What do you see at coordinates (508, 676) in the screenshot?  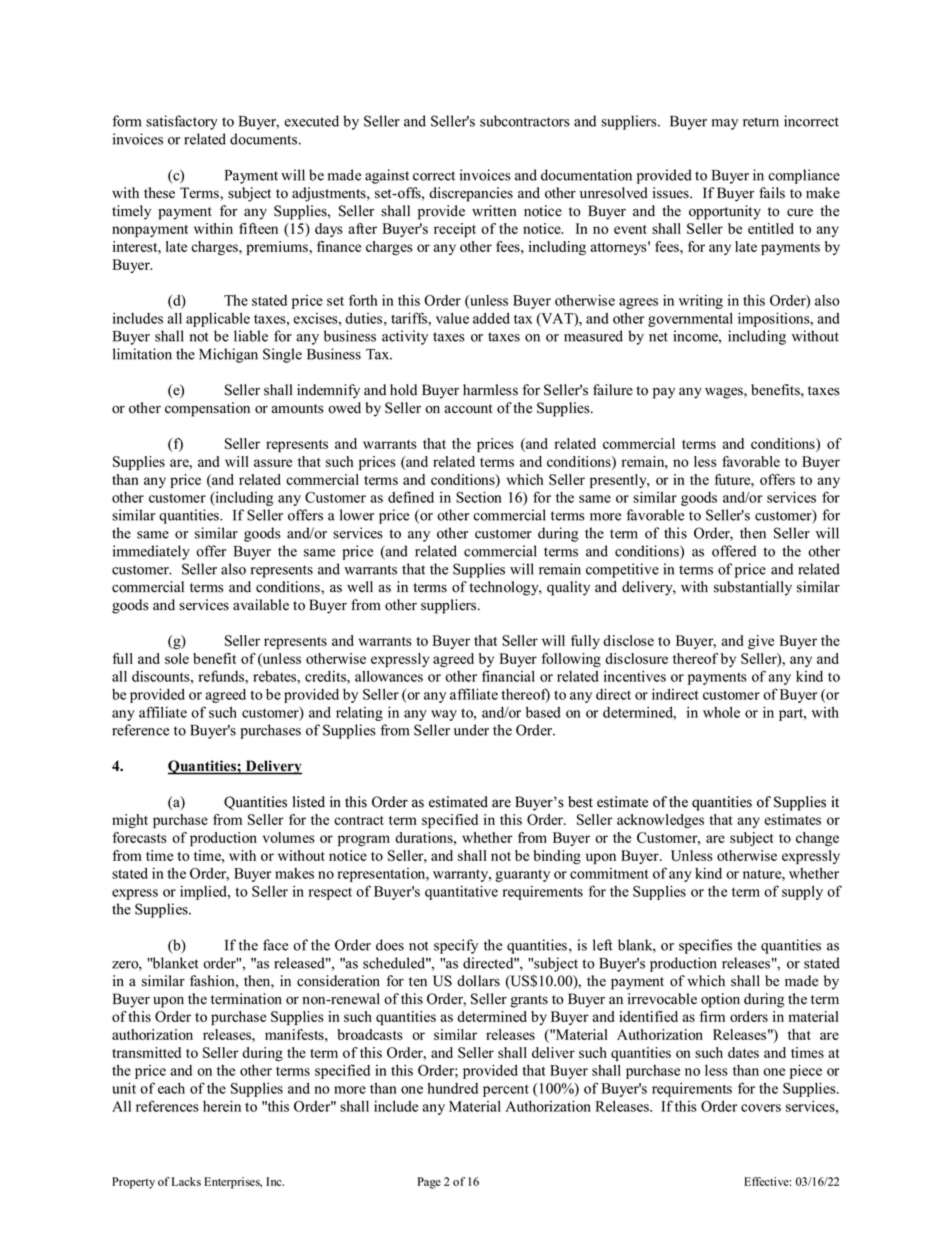 I see `financial` at bounding box center [508, 676].
